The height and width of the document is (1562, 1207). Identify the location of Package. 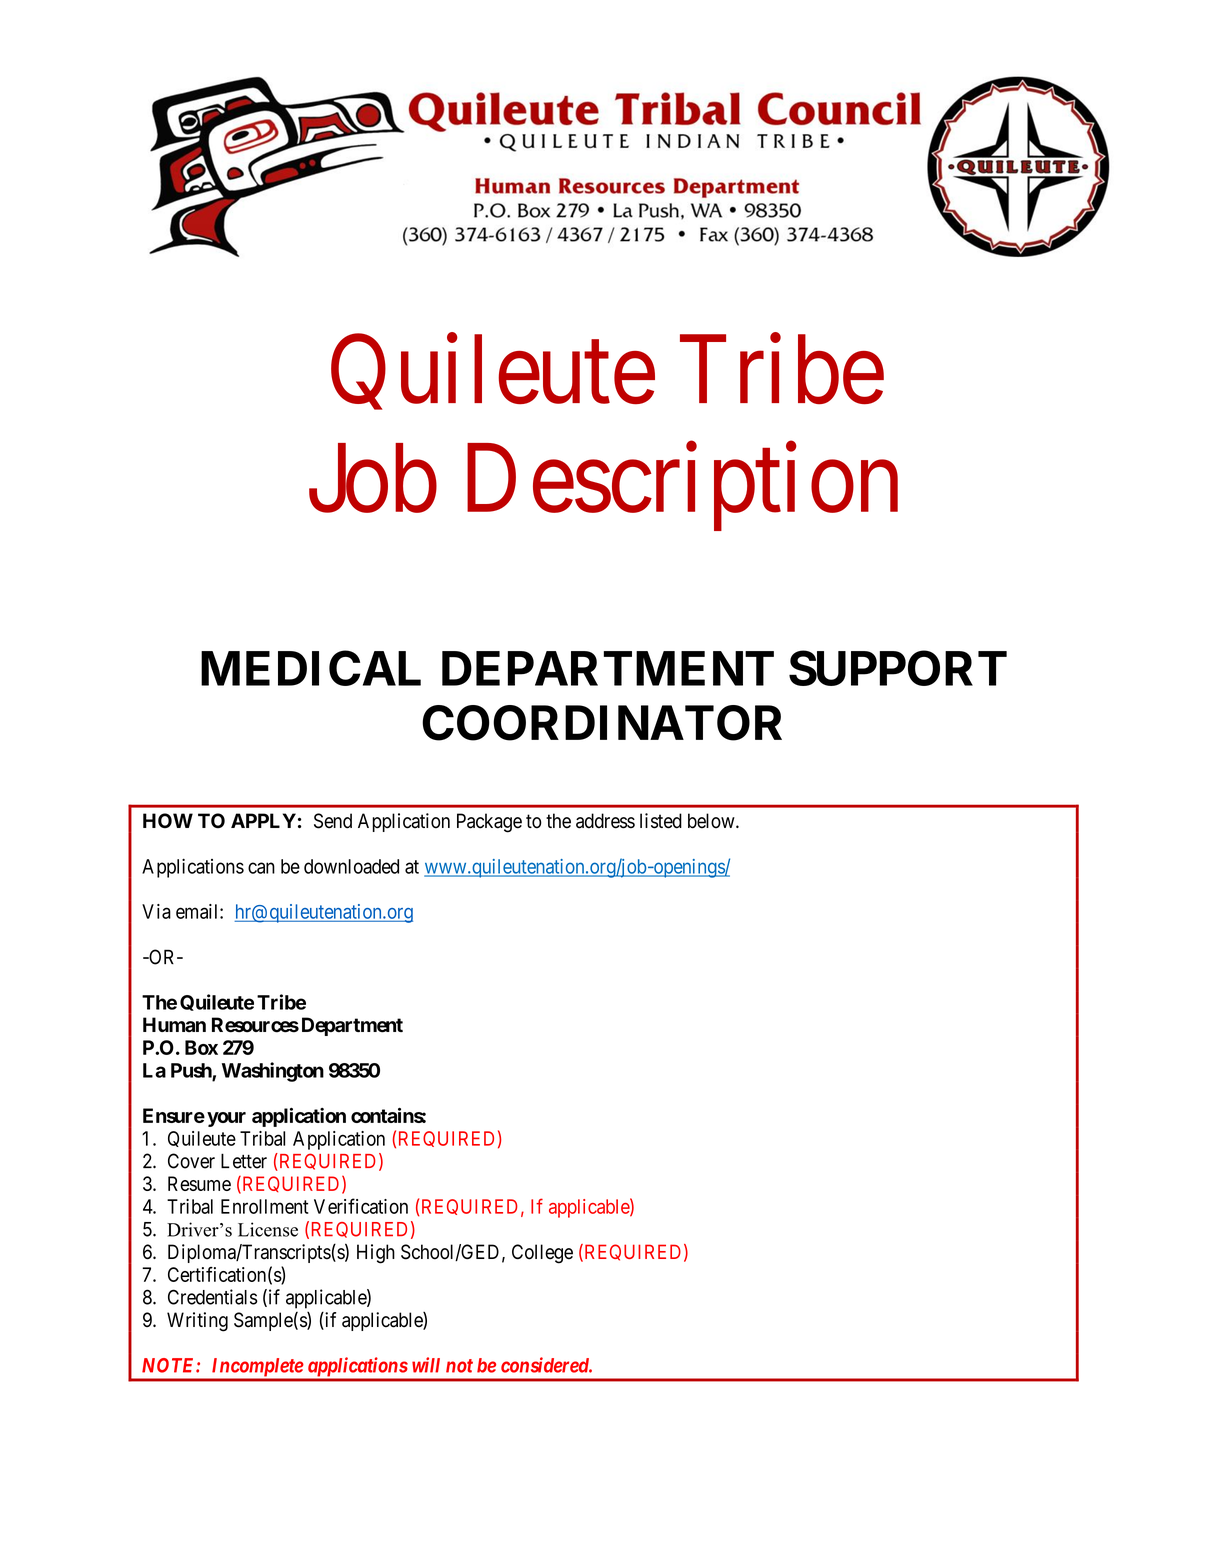
(489, 823).
